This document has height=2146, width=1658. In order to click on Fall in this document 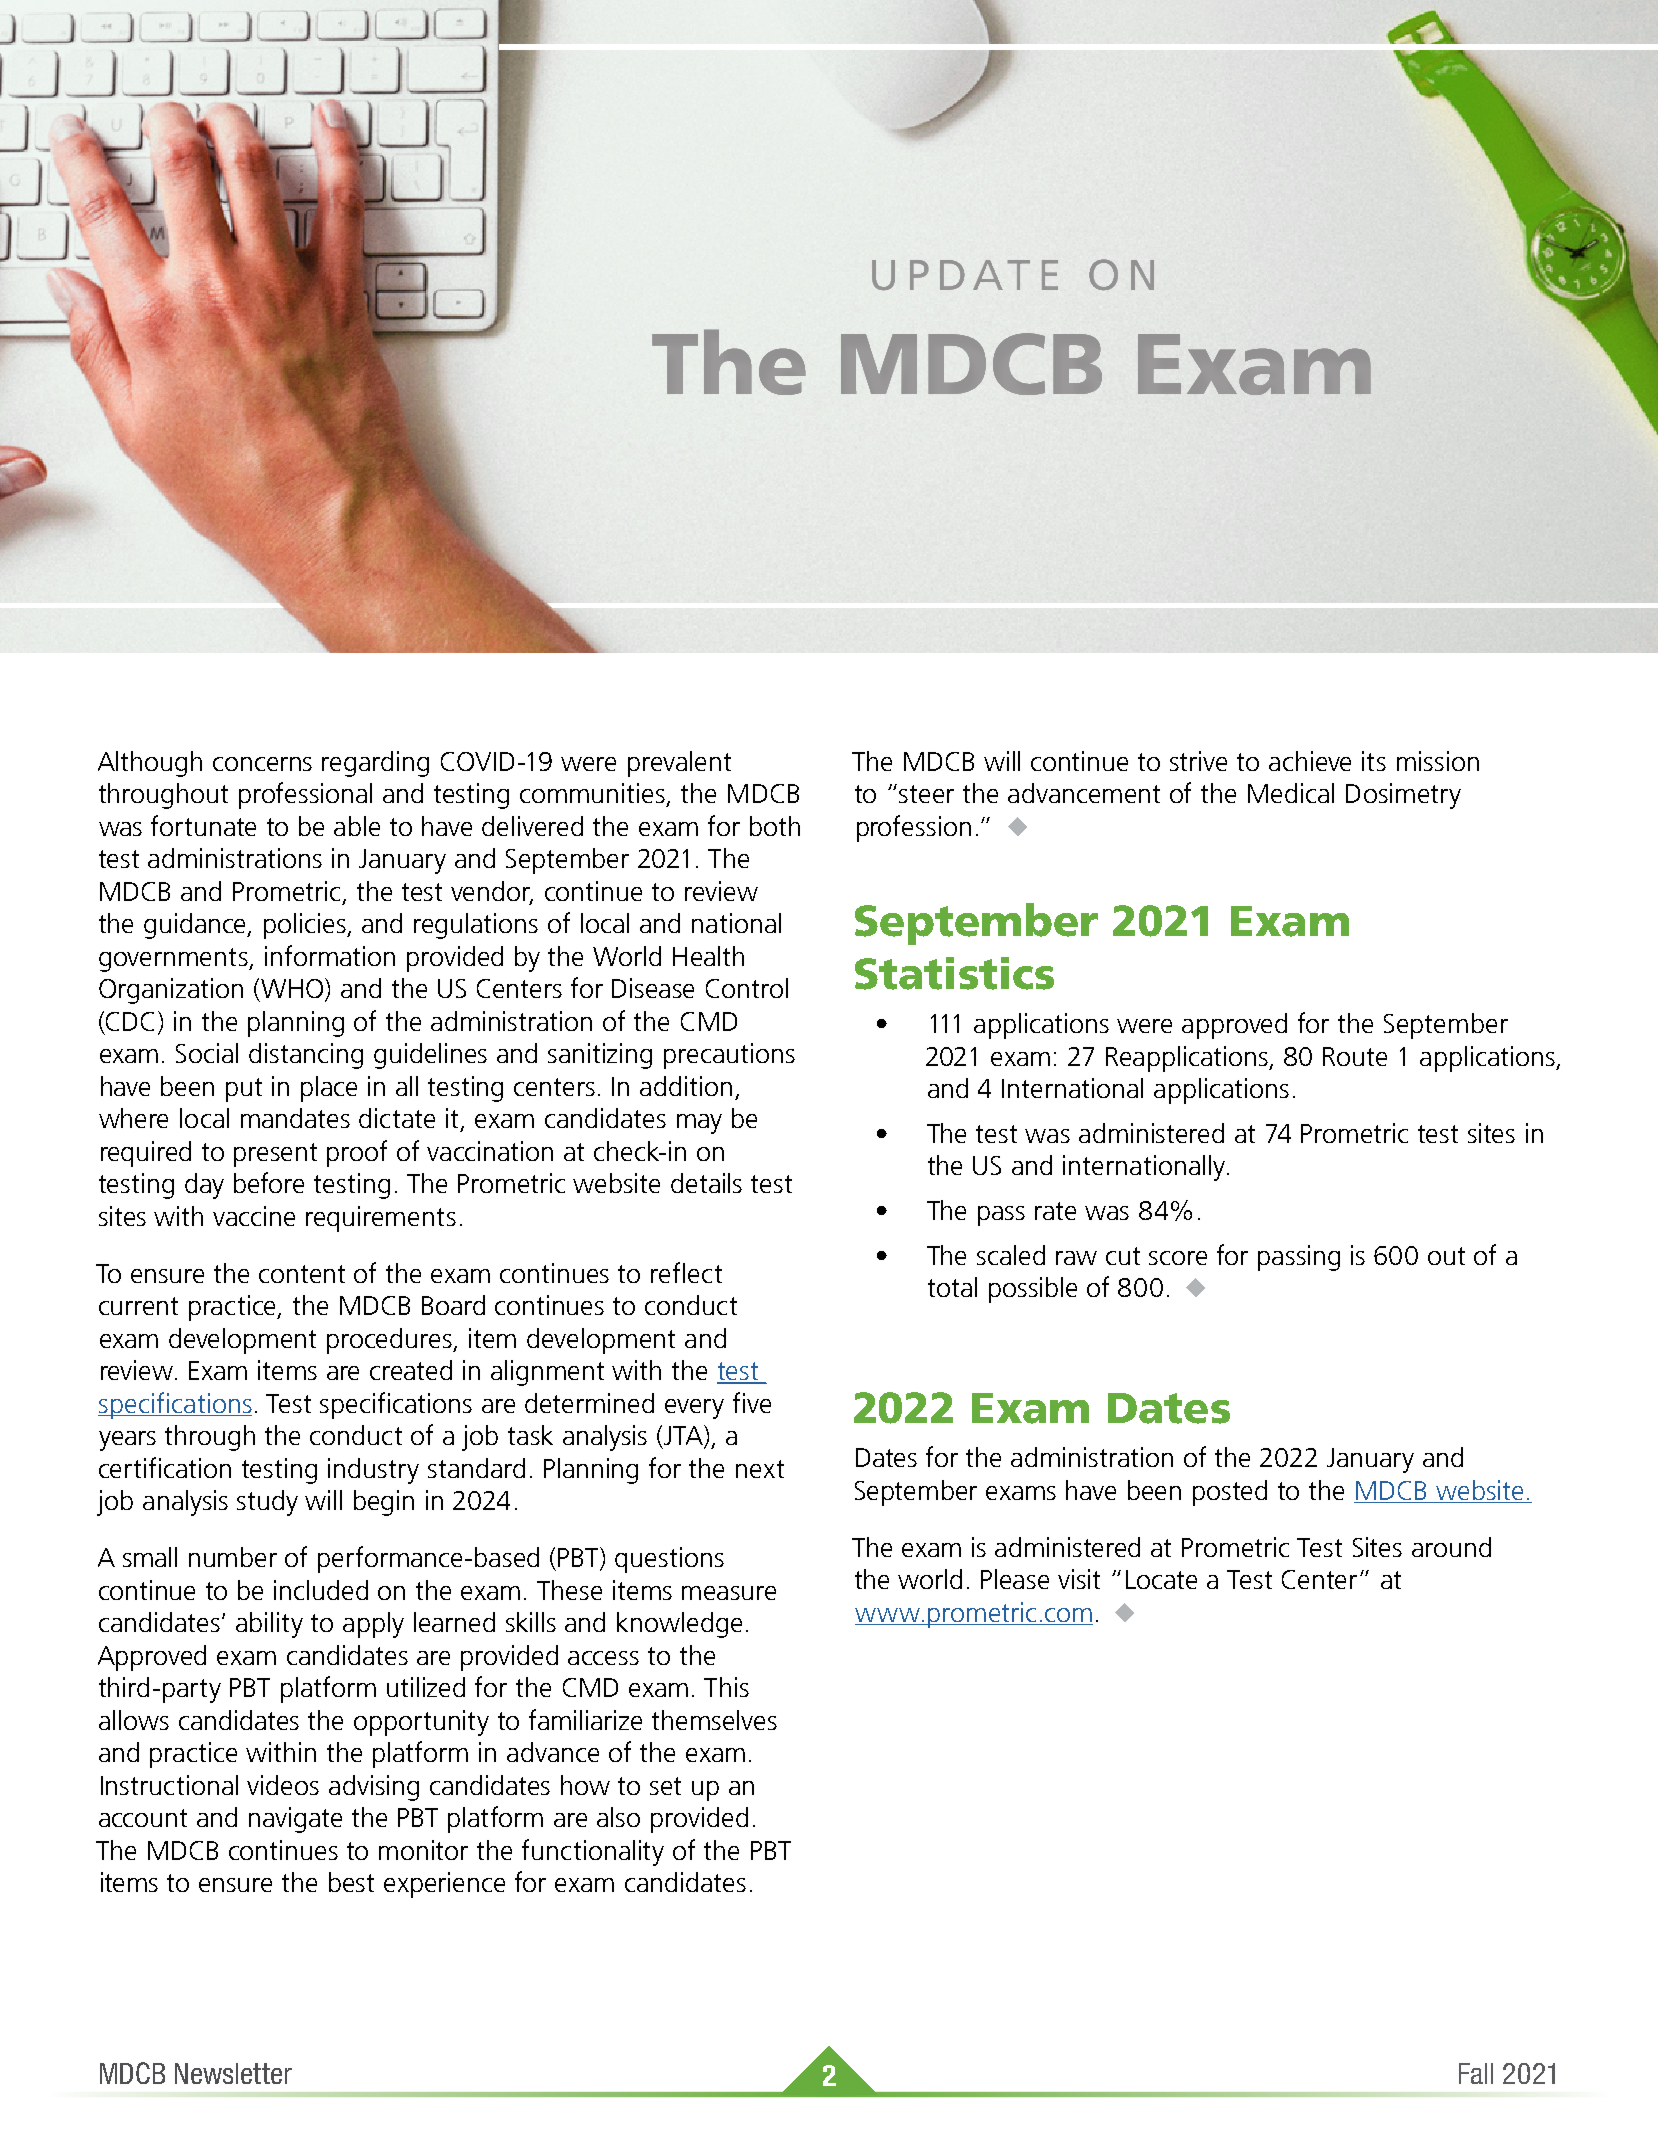, I will do `click(1476, 2073)`.
